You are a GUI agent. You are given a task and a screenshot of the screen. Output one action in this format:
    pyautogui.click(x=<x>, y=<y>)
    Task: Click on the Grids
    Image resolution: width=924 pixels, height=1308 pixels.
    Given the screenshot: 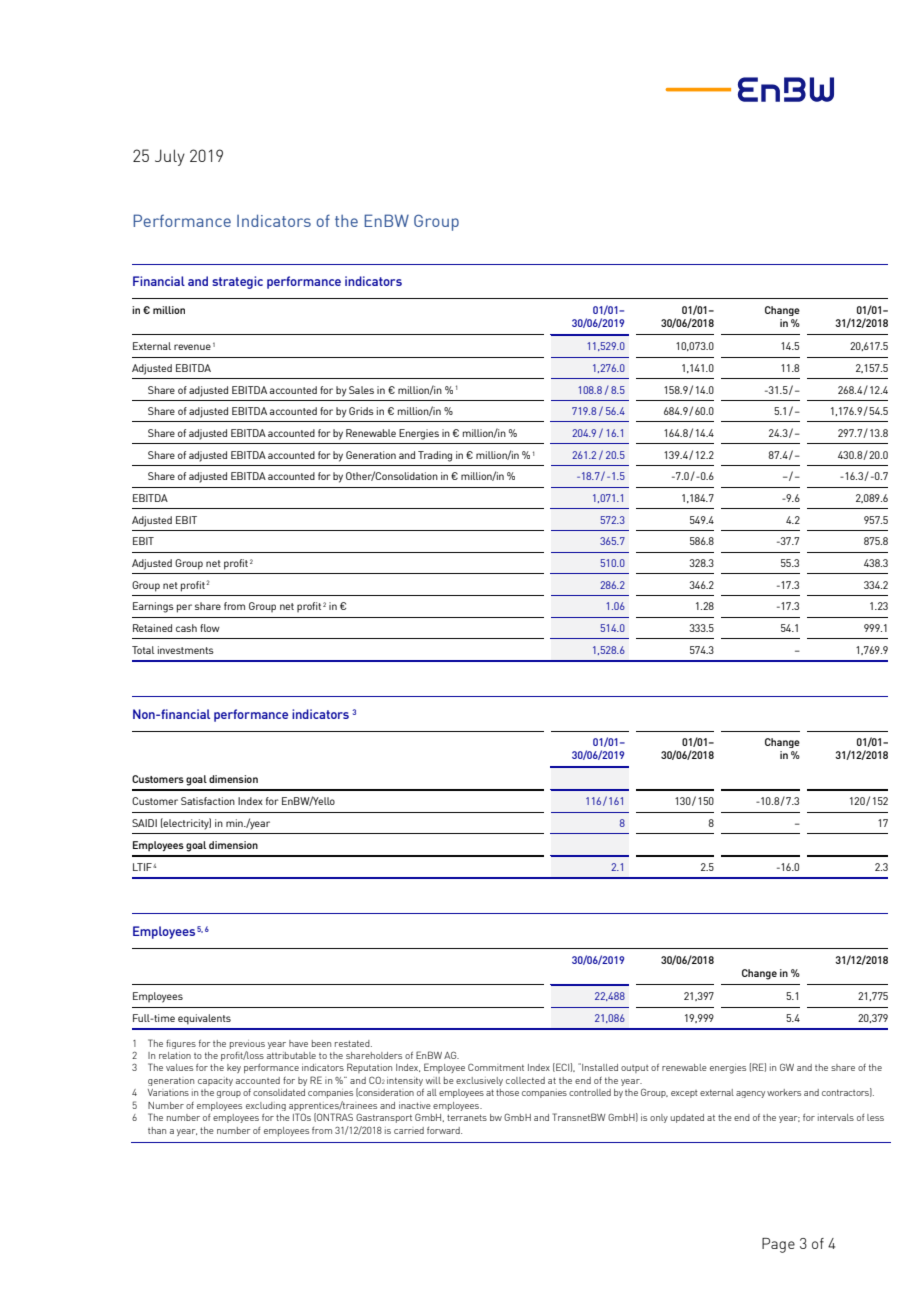 What is the action you would take?
    pyautogui.click(x=361, y=411)
